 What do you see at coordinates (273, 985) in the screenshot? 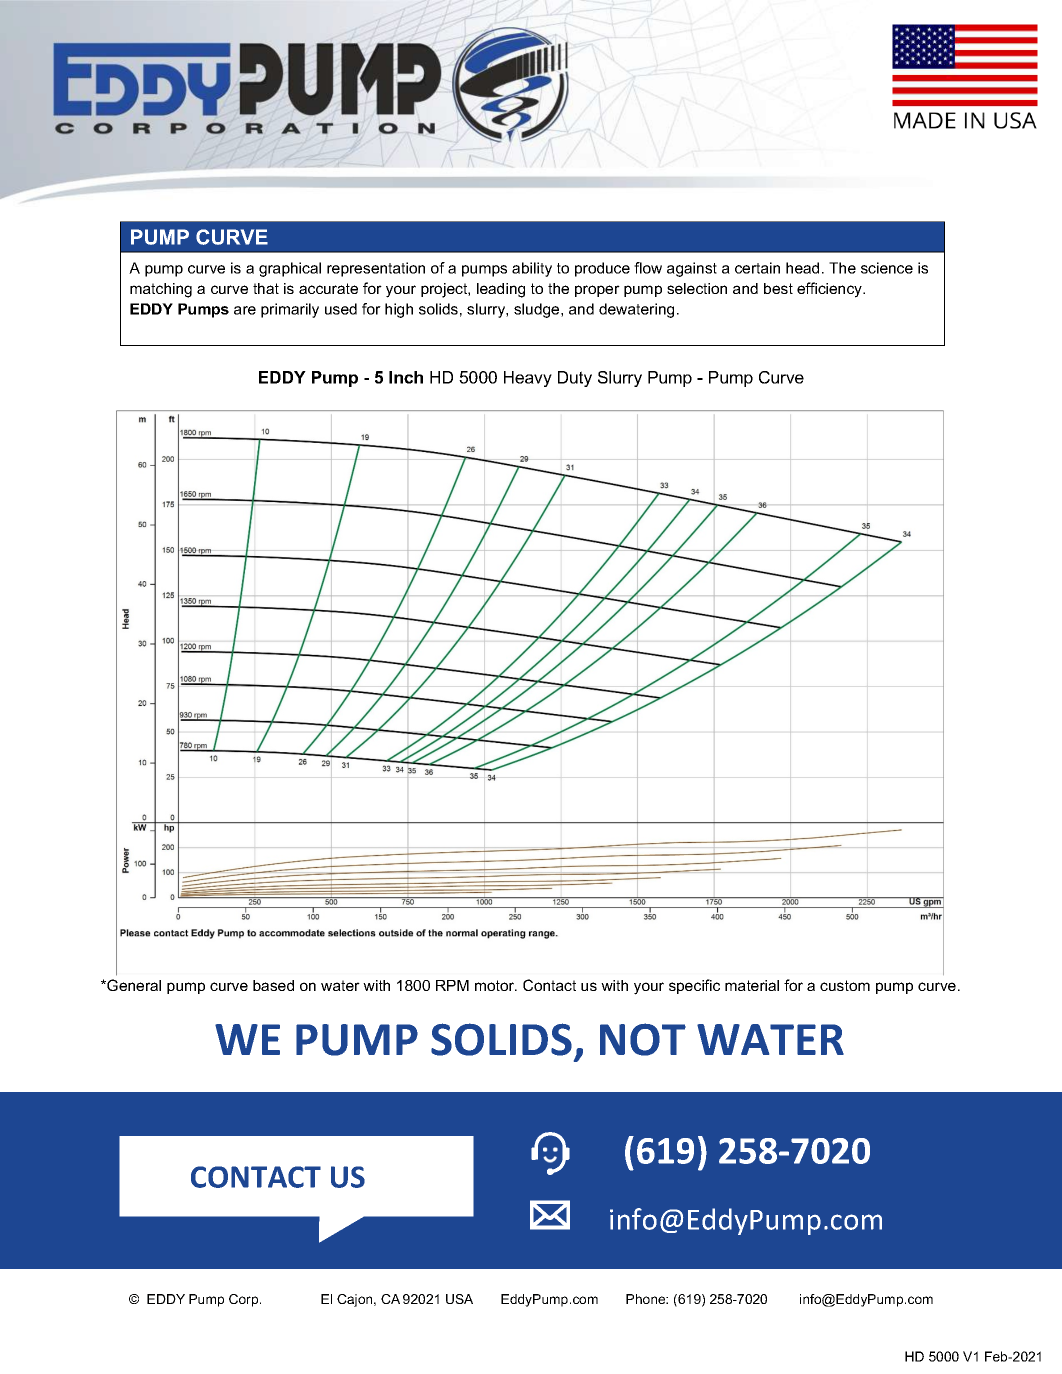
I see `based` at bounding box center [273, 985].
